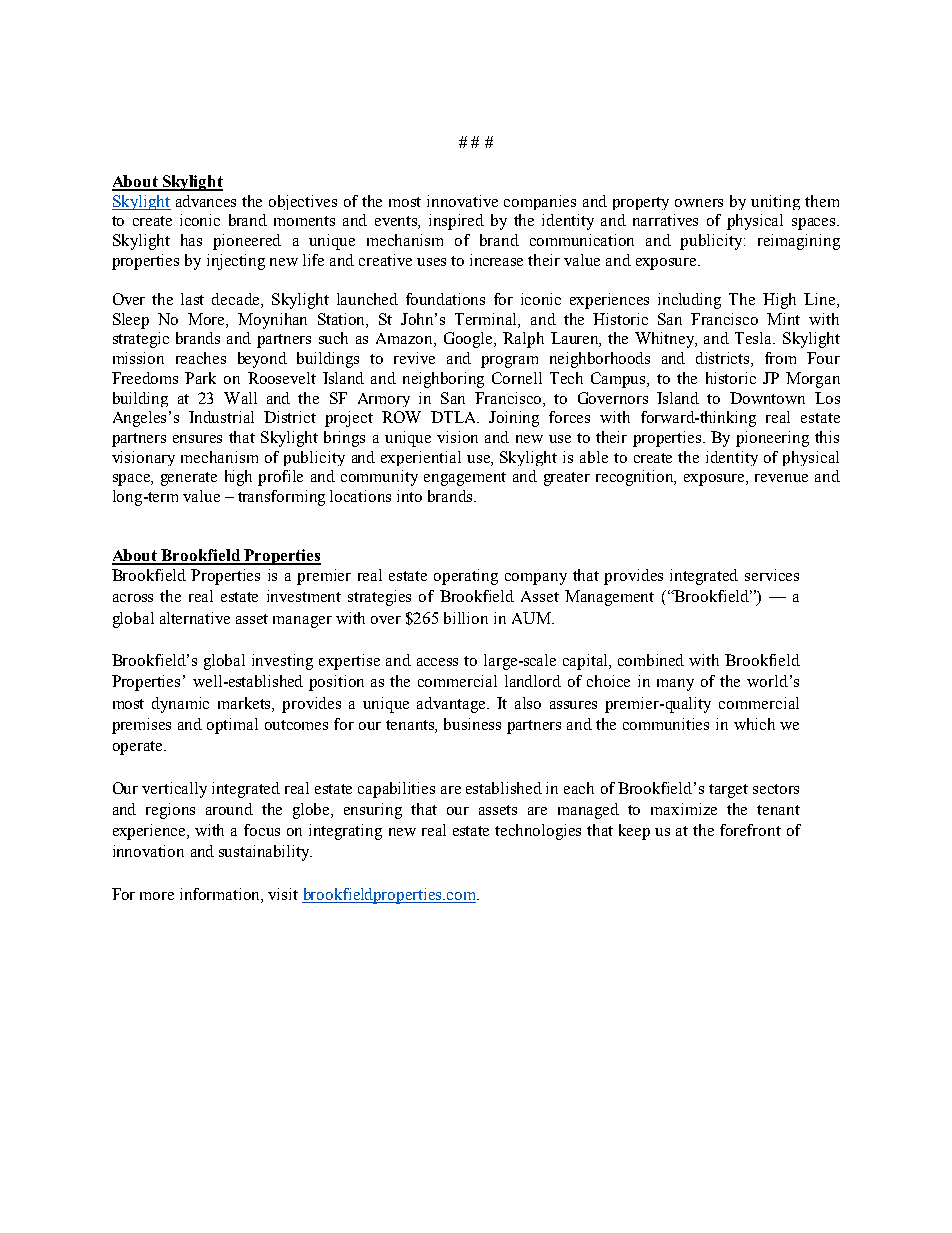 The height and width of the image is (1233, 952). Describe the element at coordinates (265, 853) in the image. I see `sustainability` at that location.
